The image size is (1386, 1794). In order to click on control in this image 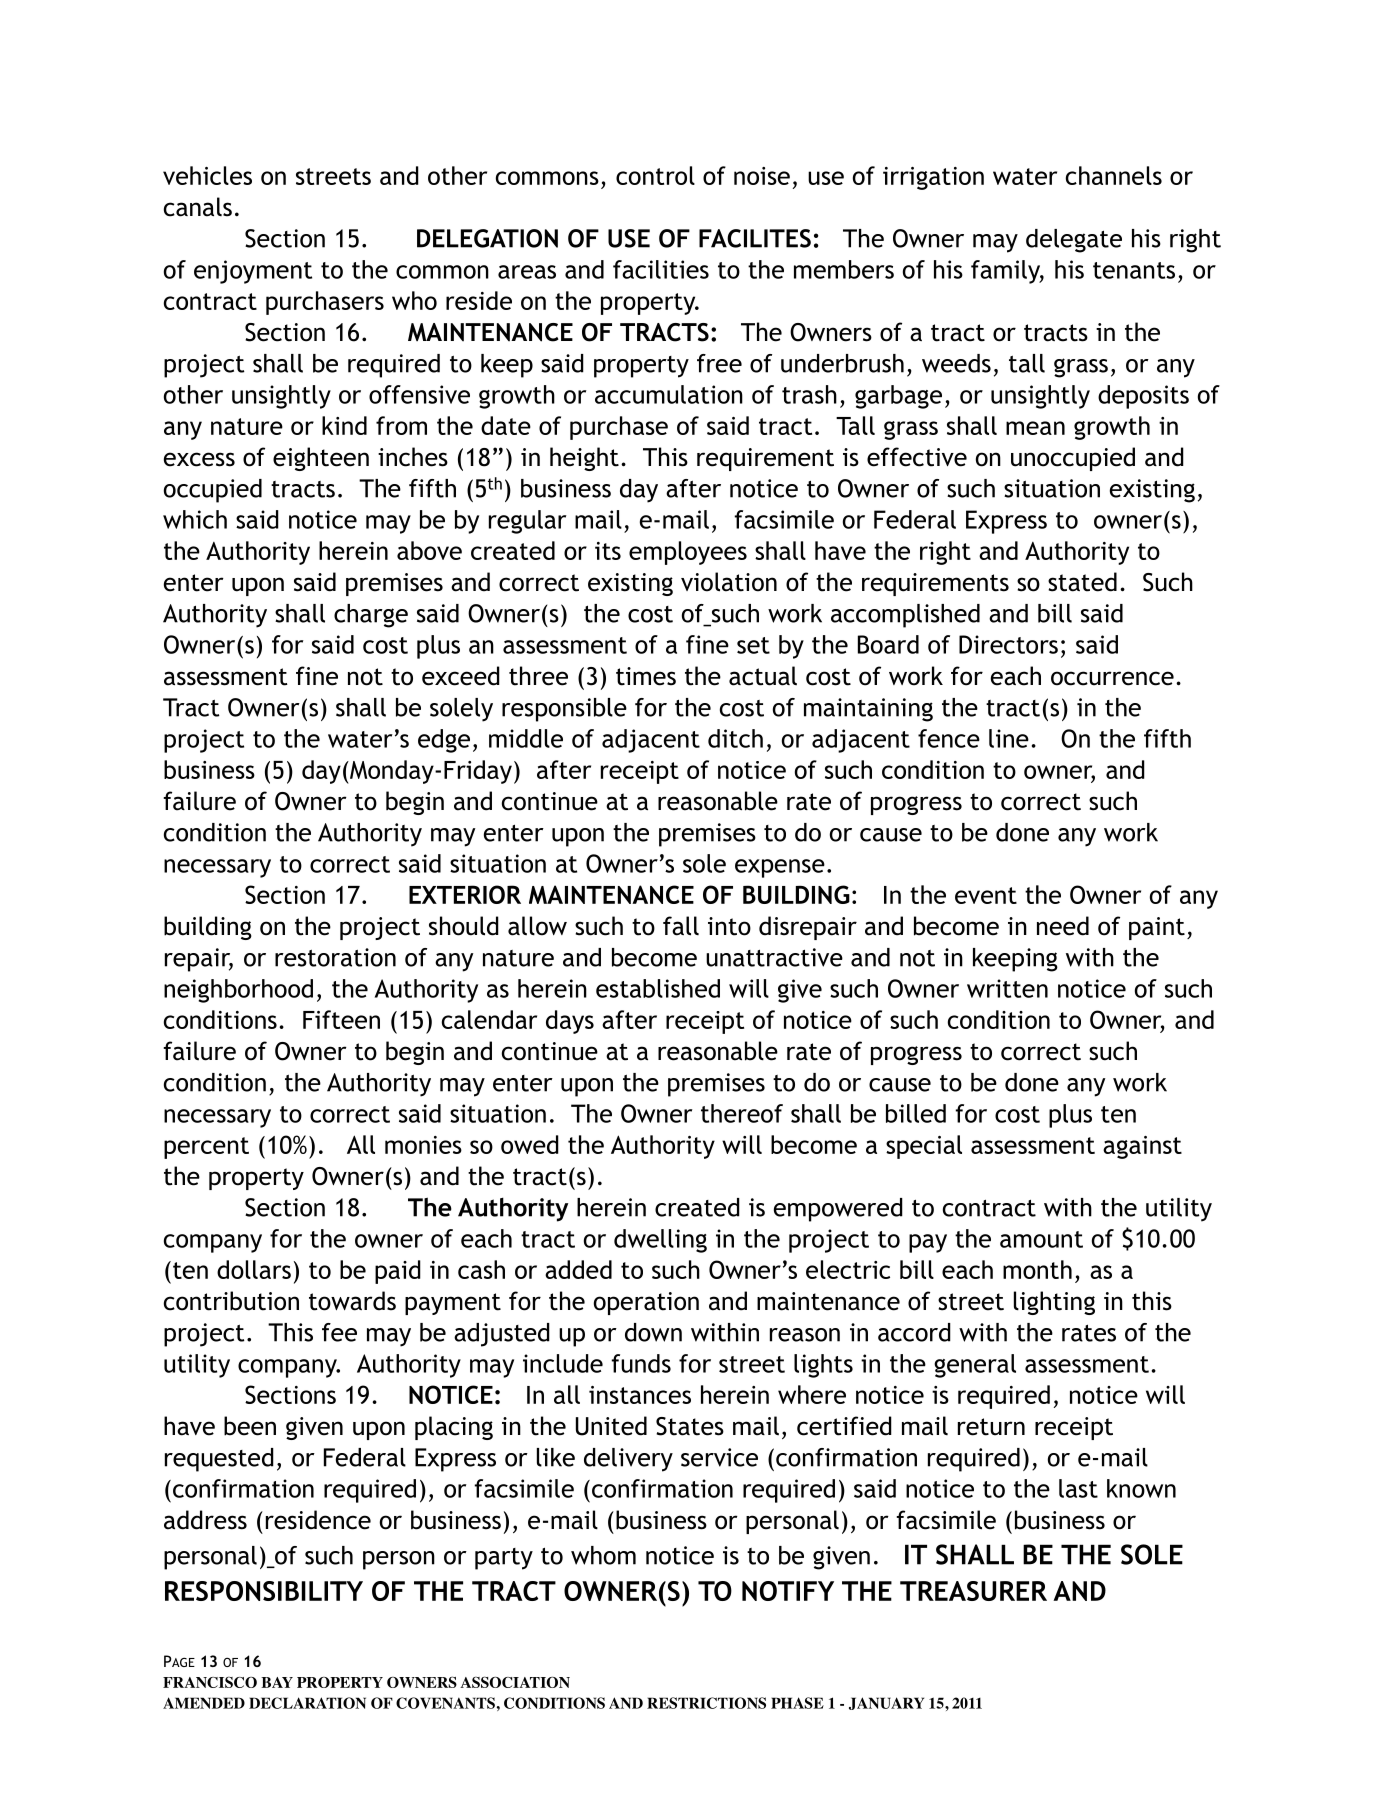, I will do `click(655, 175)`.
